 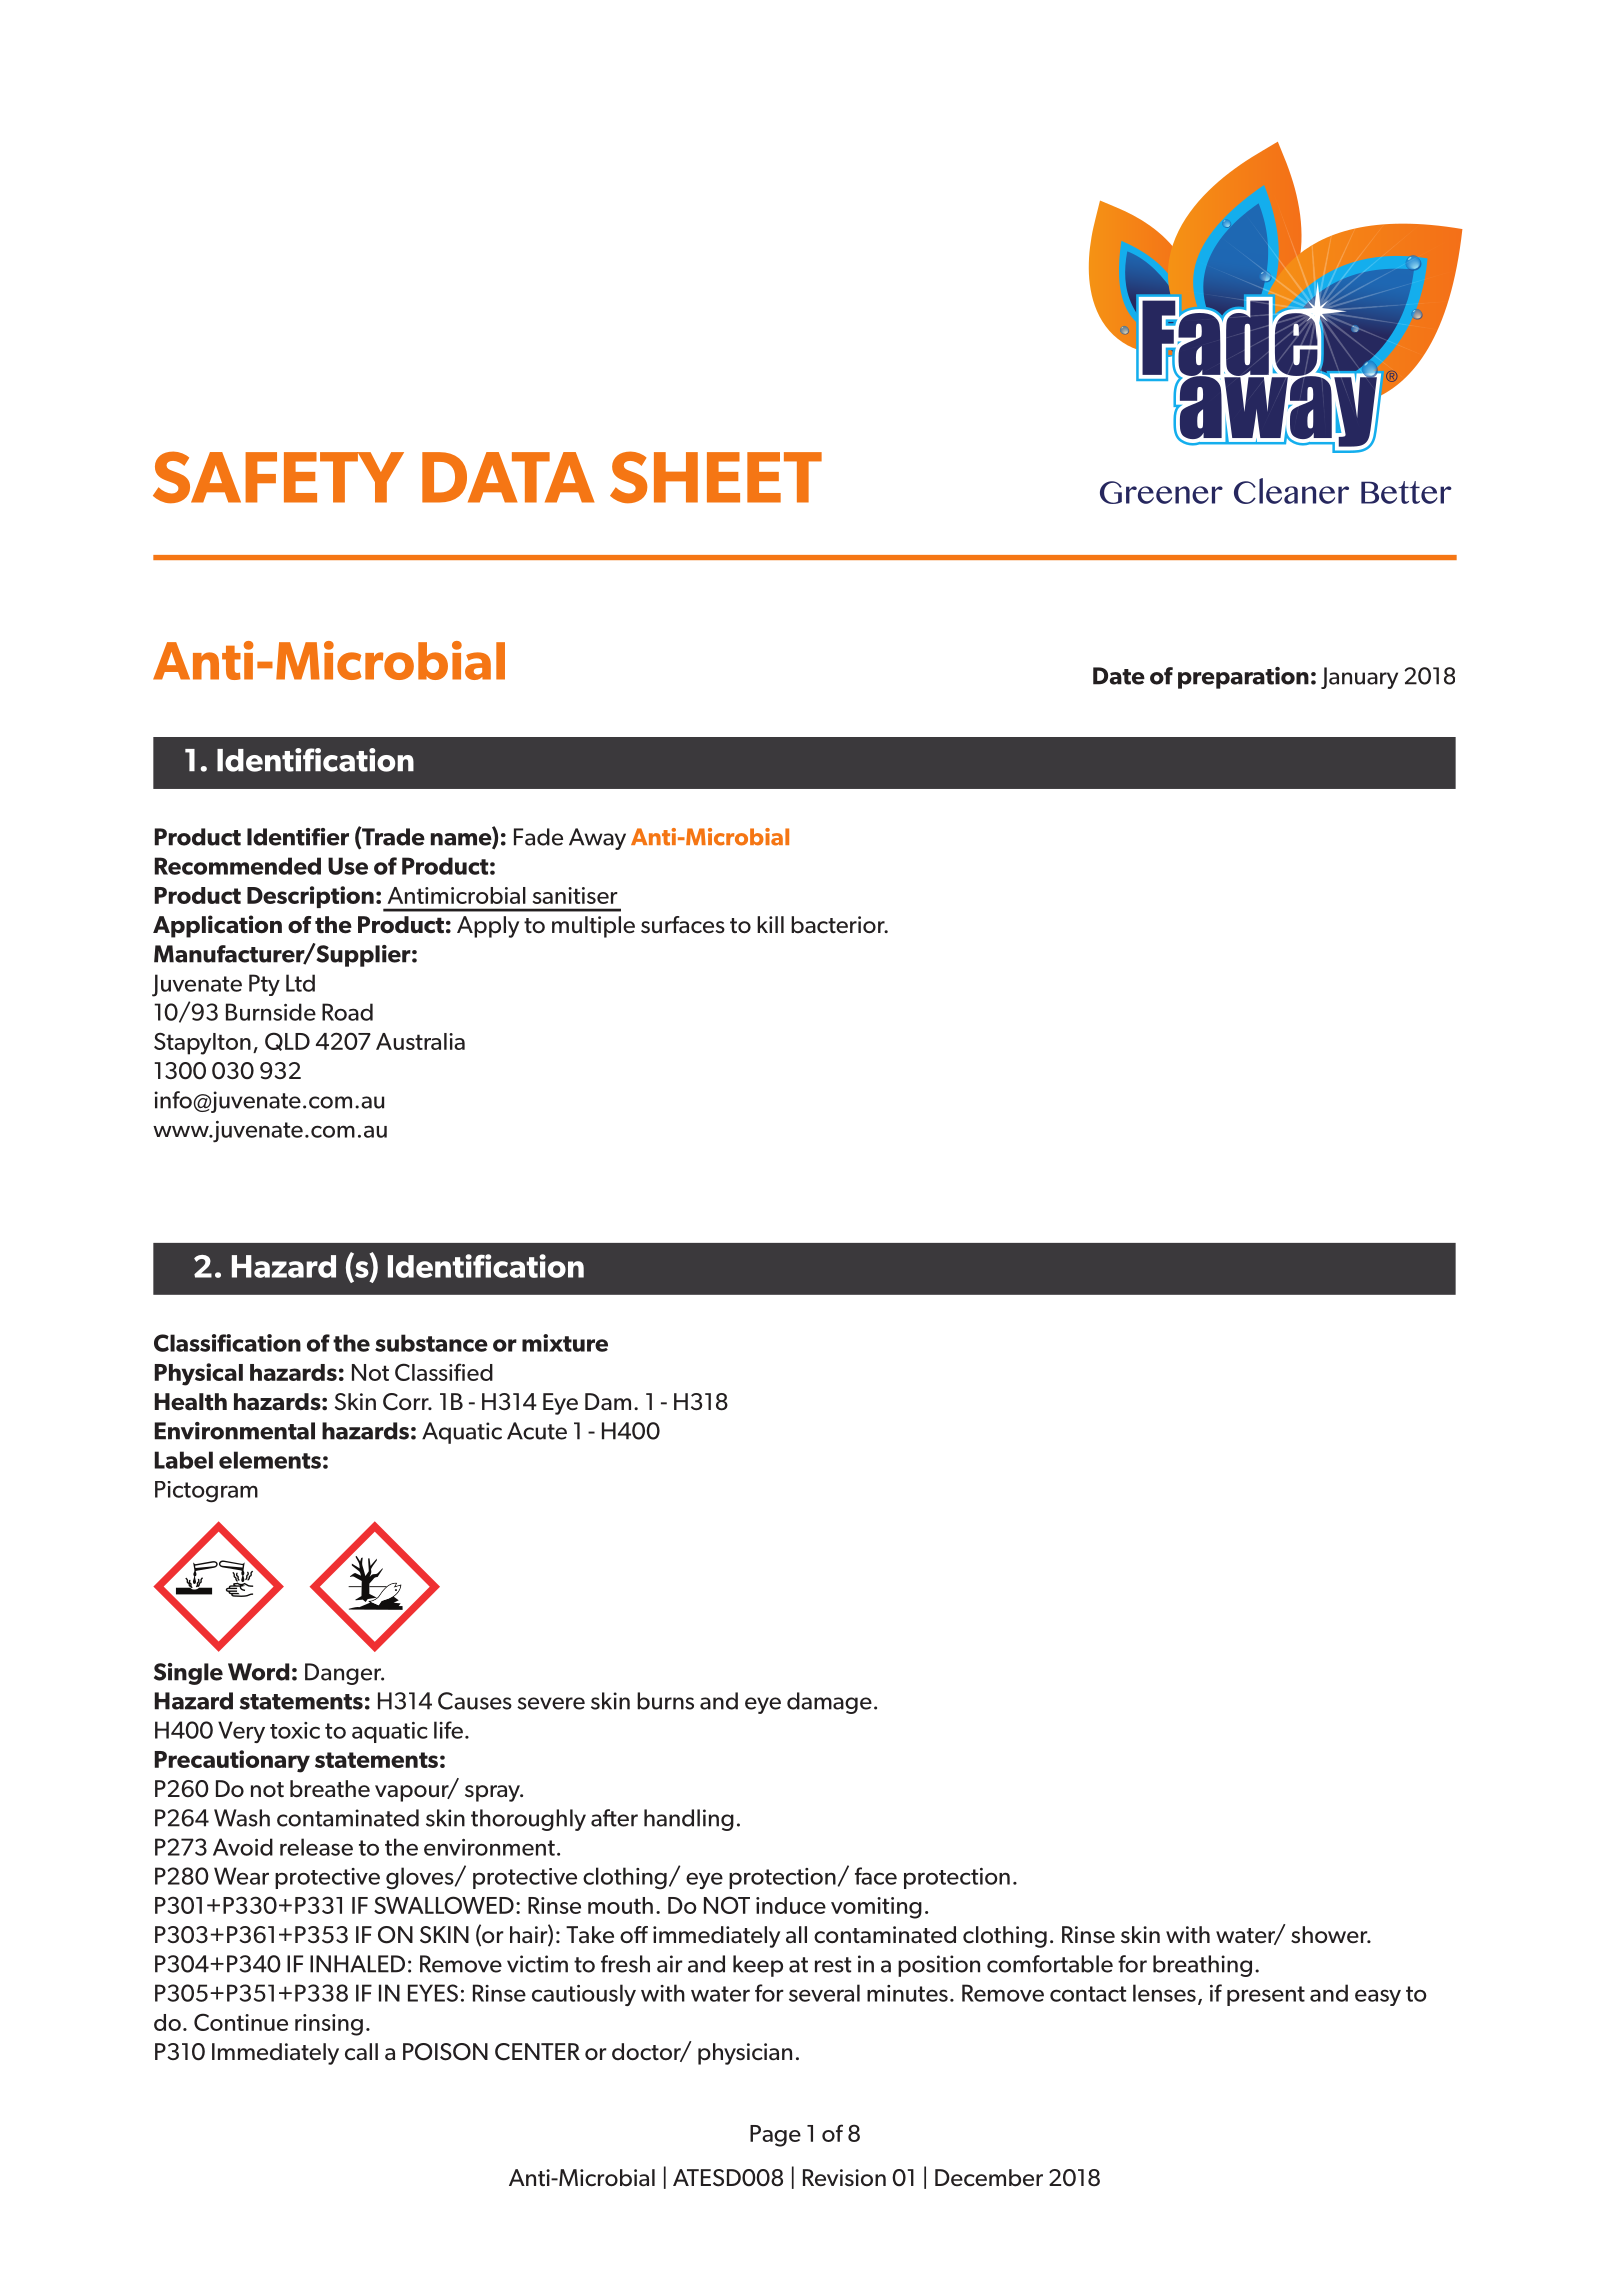 I want to click on Page, so click(x=775, y=2136).
